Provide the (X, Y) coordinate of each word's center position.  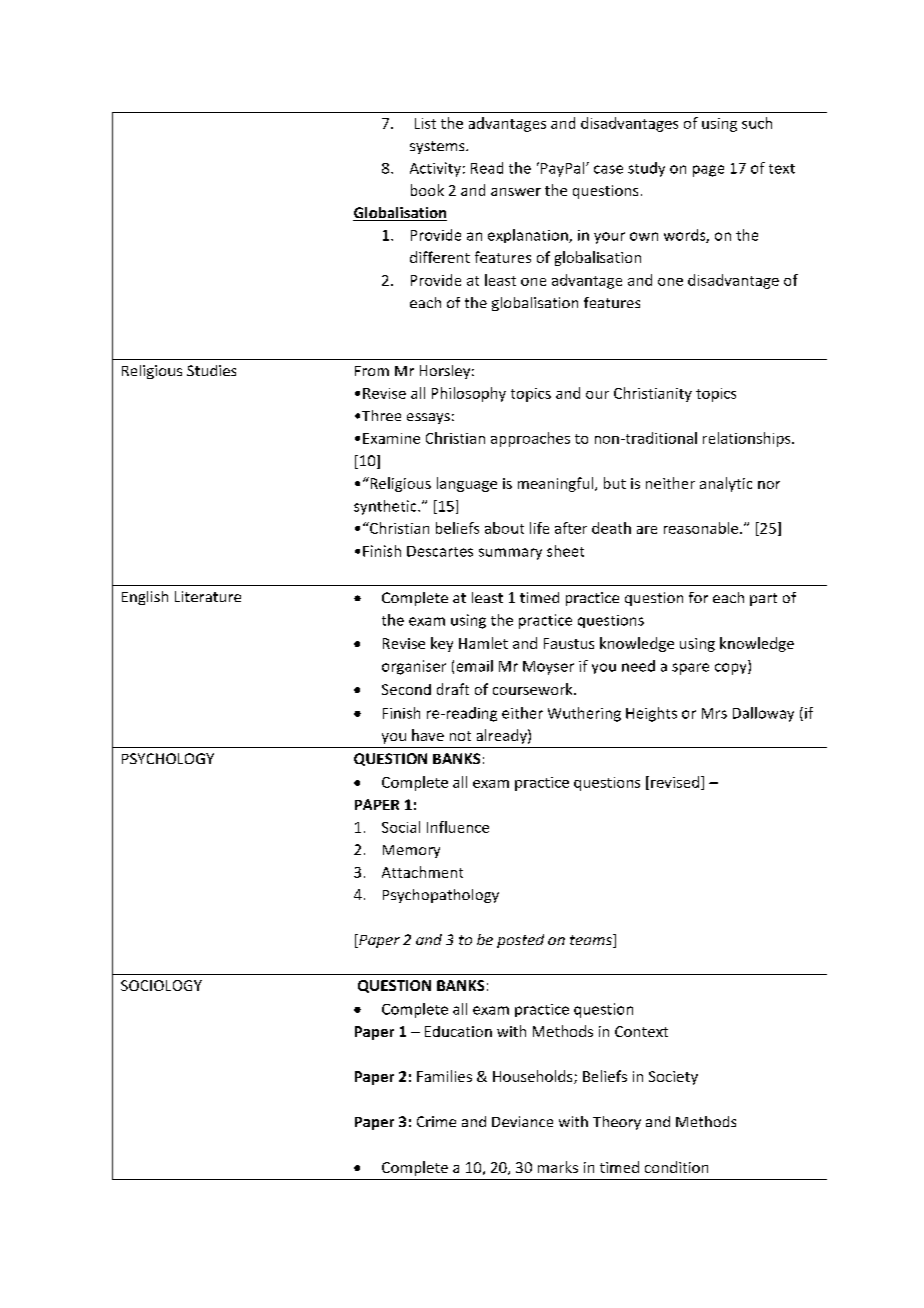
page (708, 171)
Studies (211, 370)
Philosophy (469, 394)
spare (690, 669)
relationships (748, 439)
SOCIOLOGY (161, 985)
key (442, 644)
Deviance (522, 1121)
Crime (436, 1121)
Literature (208, 596)
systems (438, 147)
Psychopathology (441, 896)
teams (592, 941)
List (425, 123)
